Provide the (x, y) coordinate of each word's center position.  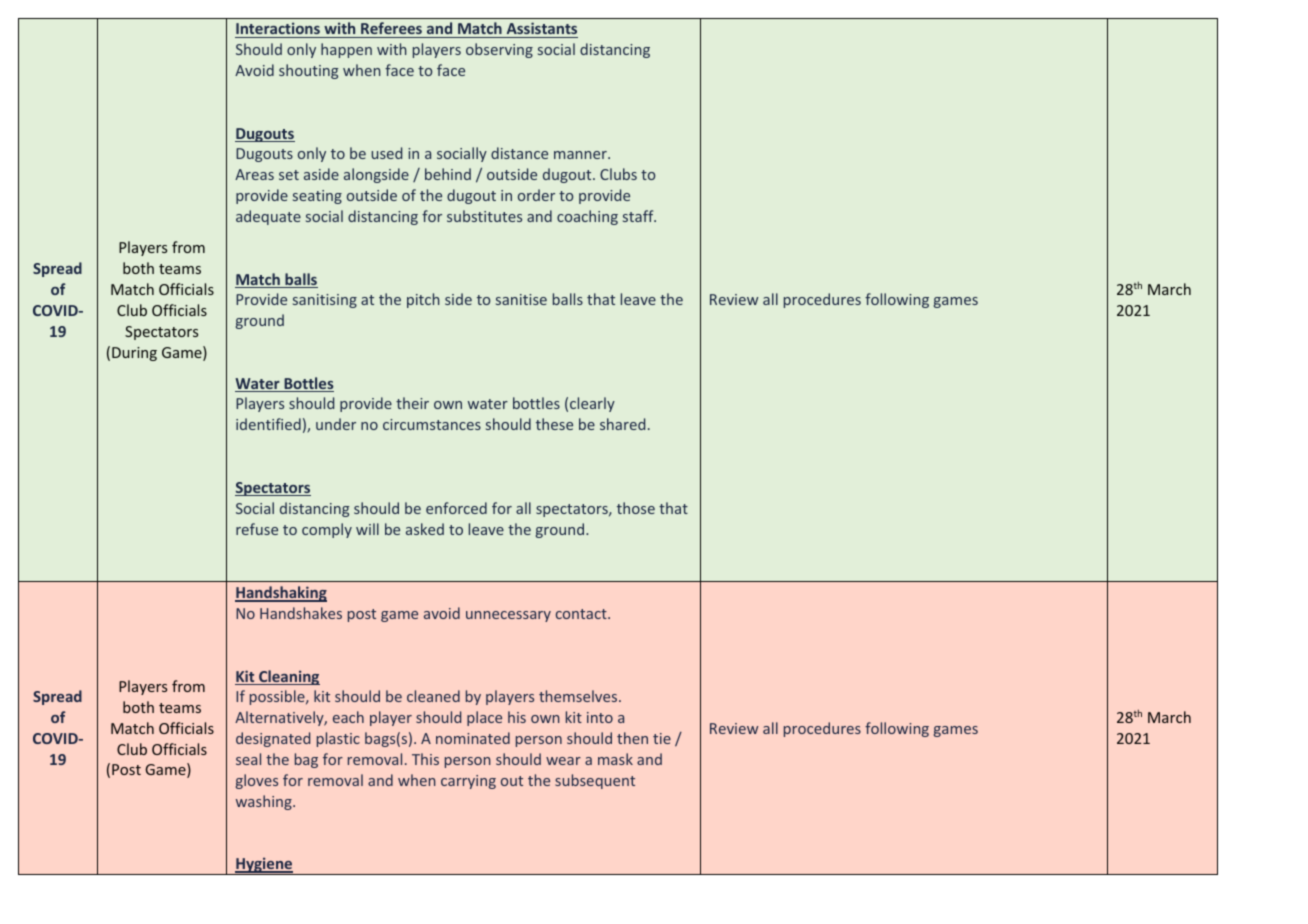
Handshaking (281, 594)
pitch (423, 300)
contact (582, 614)
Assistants (542, 28)
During (134, 354)
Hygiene (264, 866)
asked (425, 529)
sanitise (521, 299)
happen (346, 50)
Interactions (278, 28)
